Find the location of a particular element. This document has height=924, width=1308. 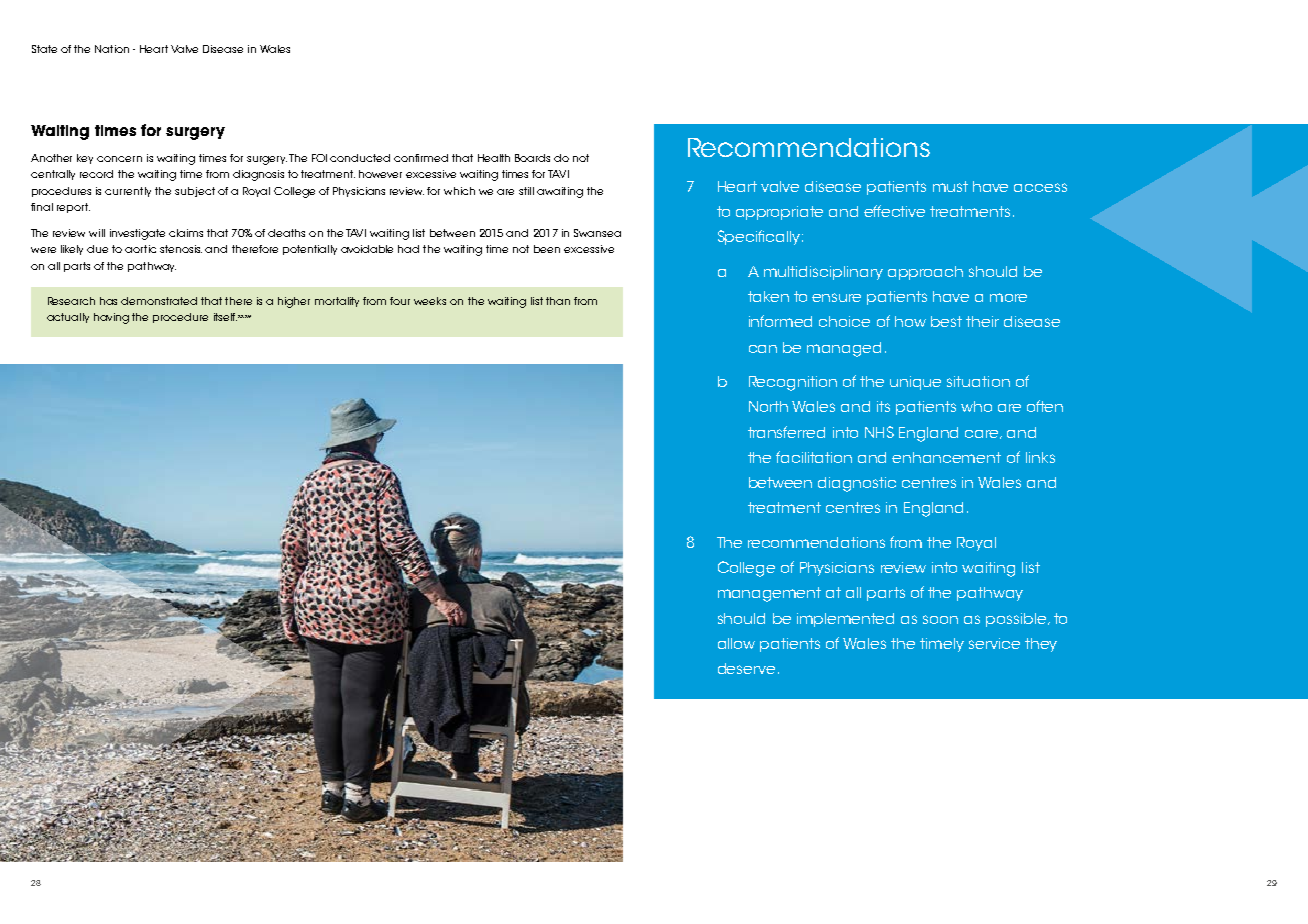

than is located at coordinates (558, 301).
